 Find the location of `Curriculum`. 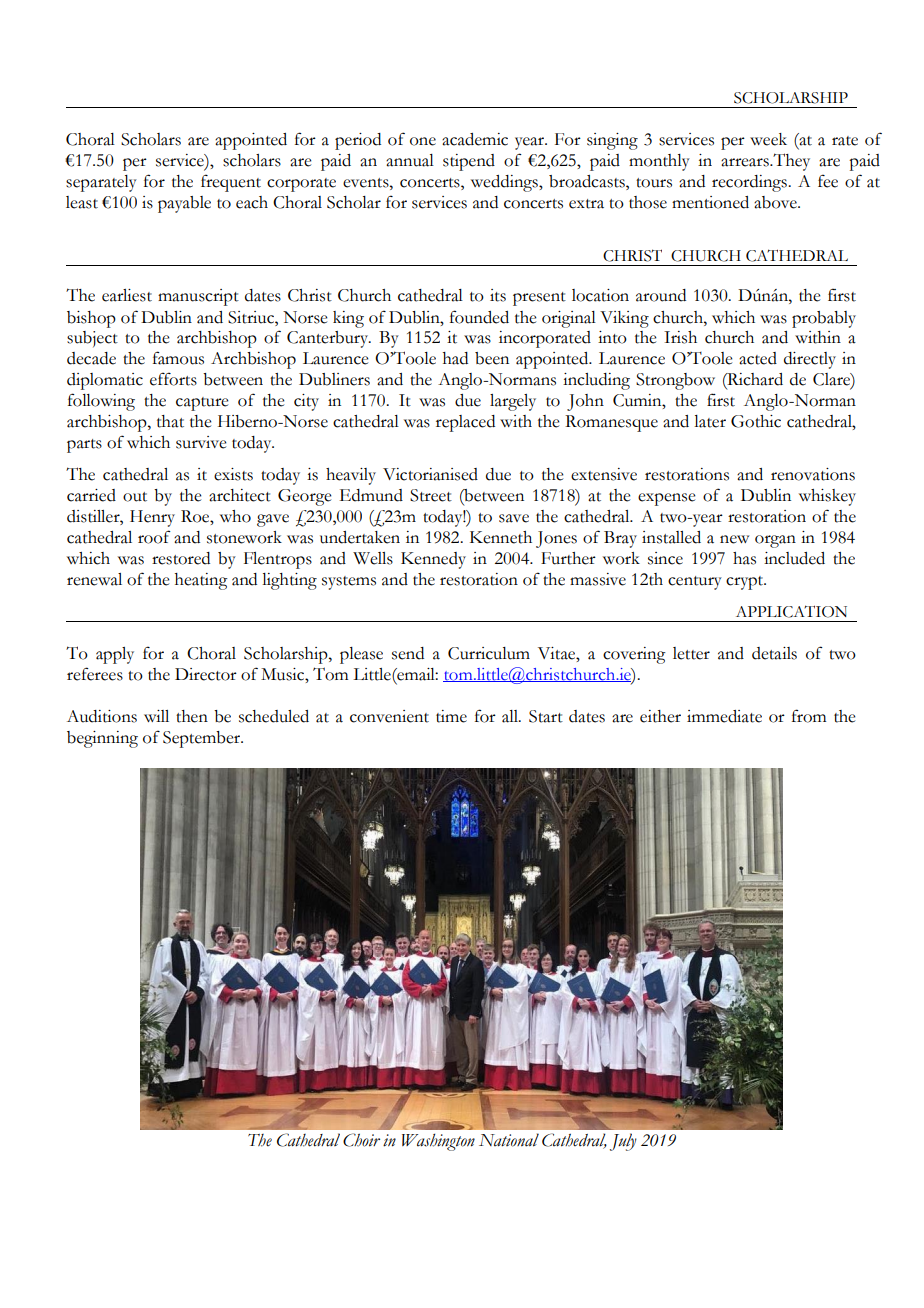

Curriculum is located at coordinates (489, 653).
